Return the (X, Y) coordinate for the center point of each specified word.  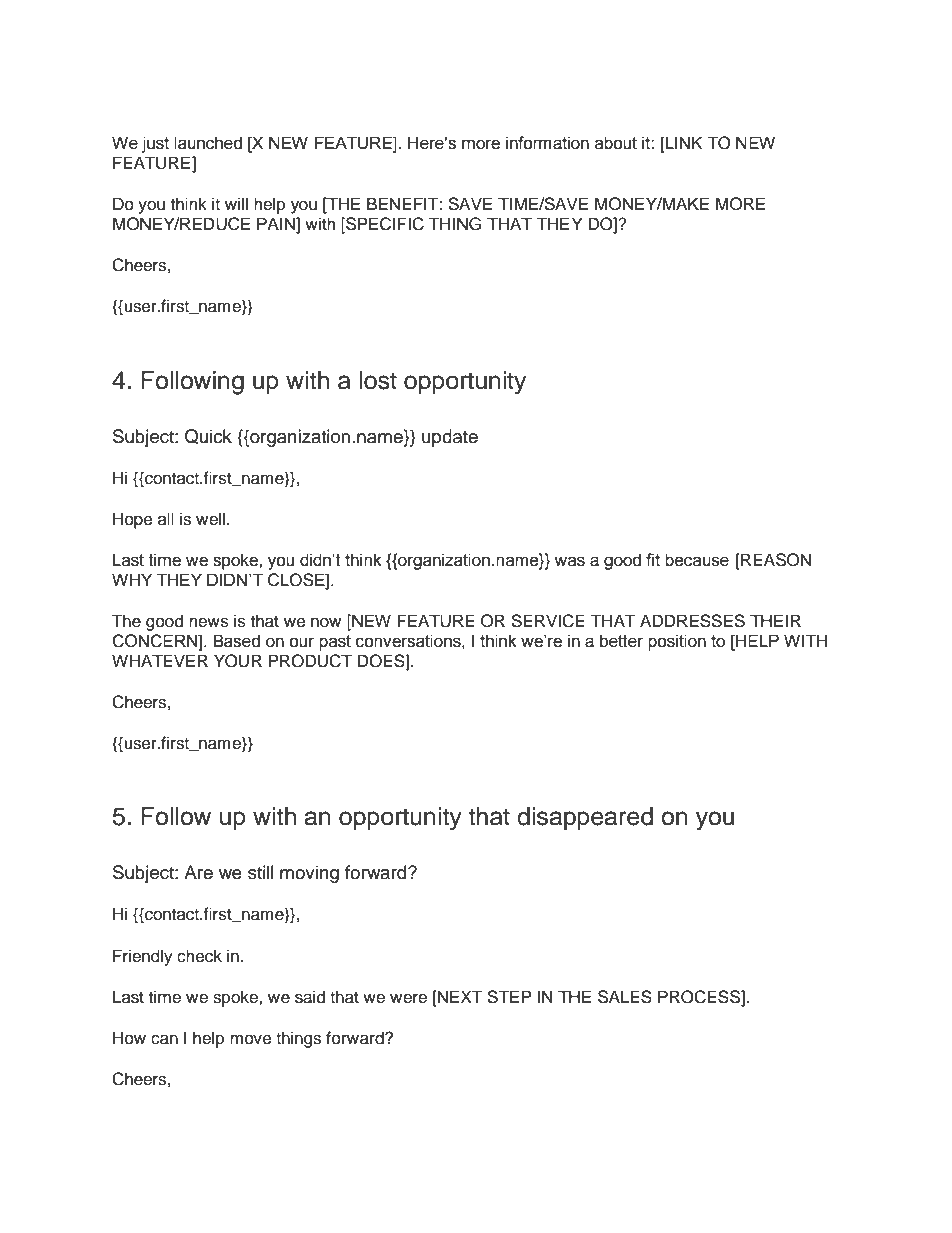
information (547, 143)
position (677, 642)
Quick (208, 436)
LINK (683, 144)
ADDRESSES (692, 621)
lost (378, 380)
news (209, 622)
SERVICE (548, 621)
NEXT (459, 996)
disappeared (585, 818)
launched (208, 143)
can (164, 1039)
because (697, 560)
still (261, 872)
